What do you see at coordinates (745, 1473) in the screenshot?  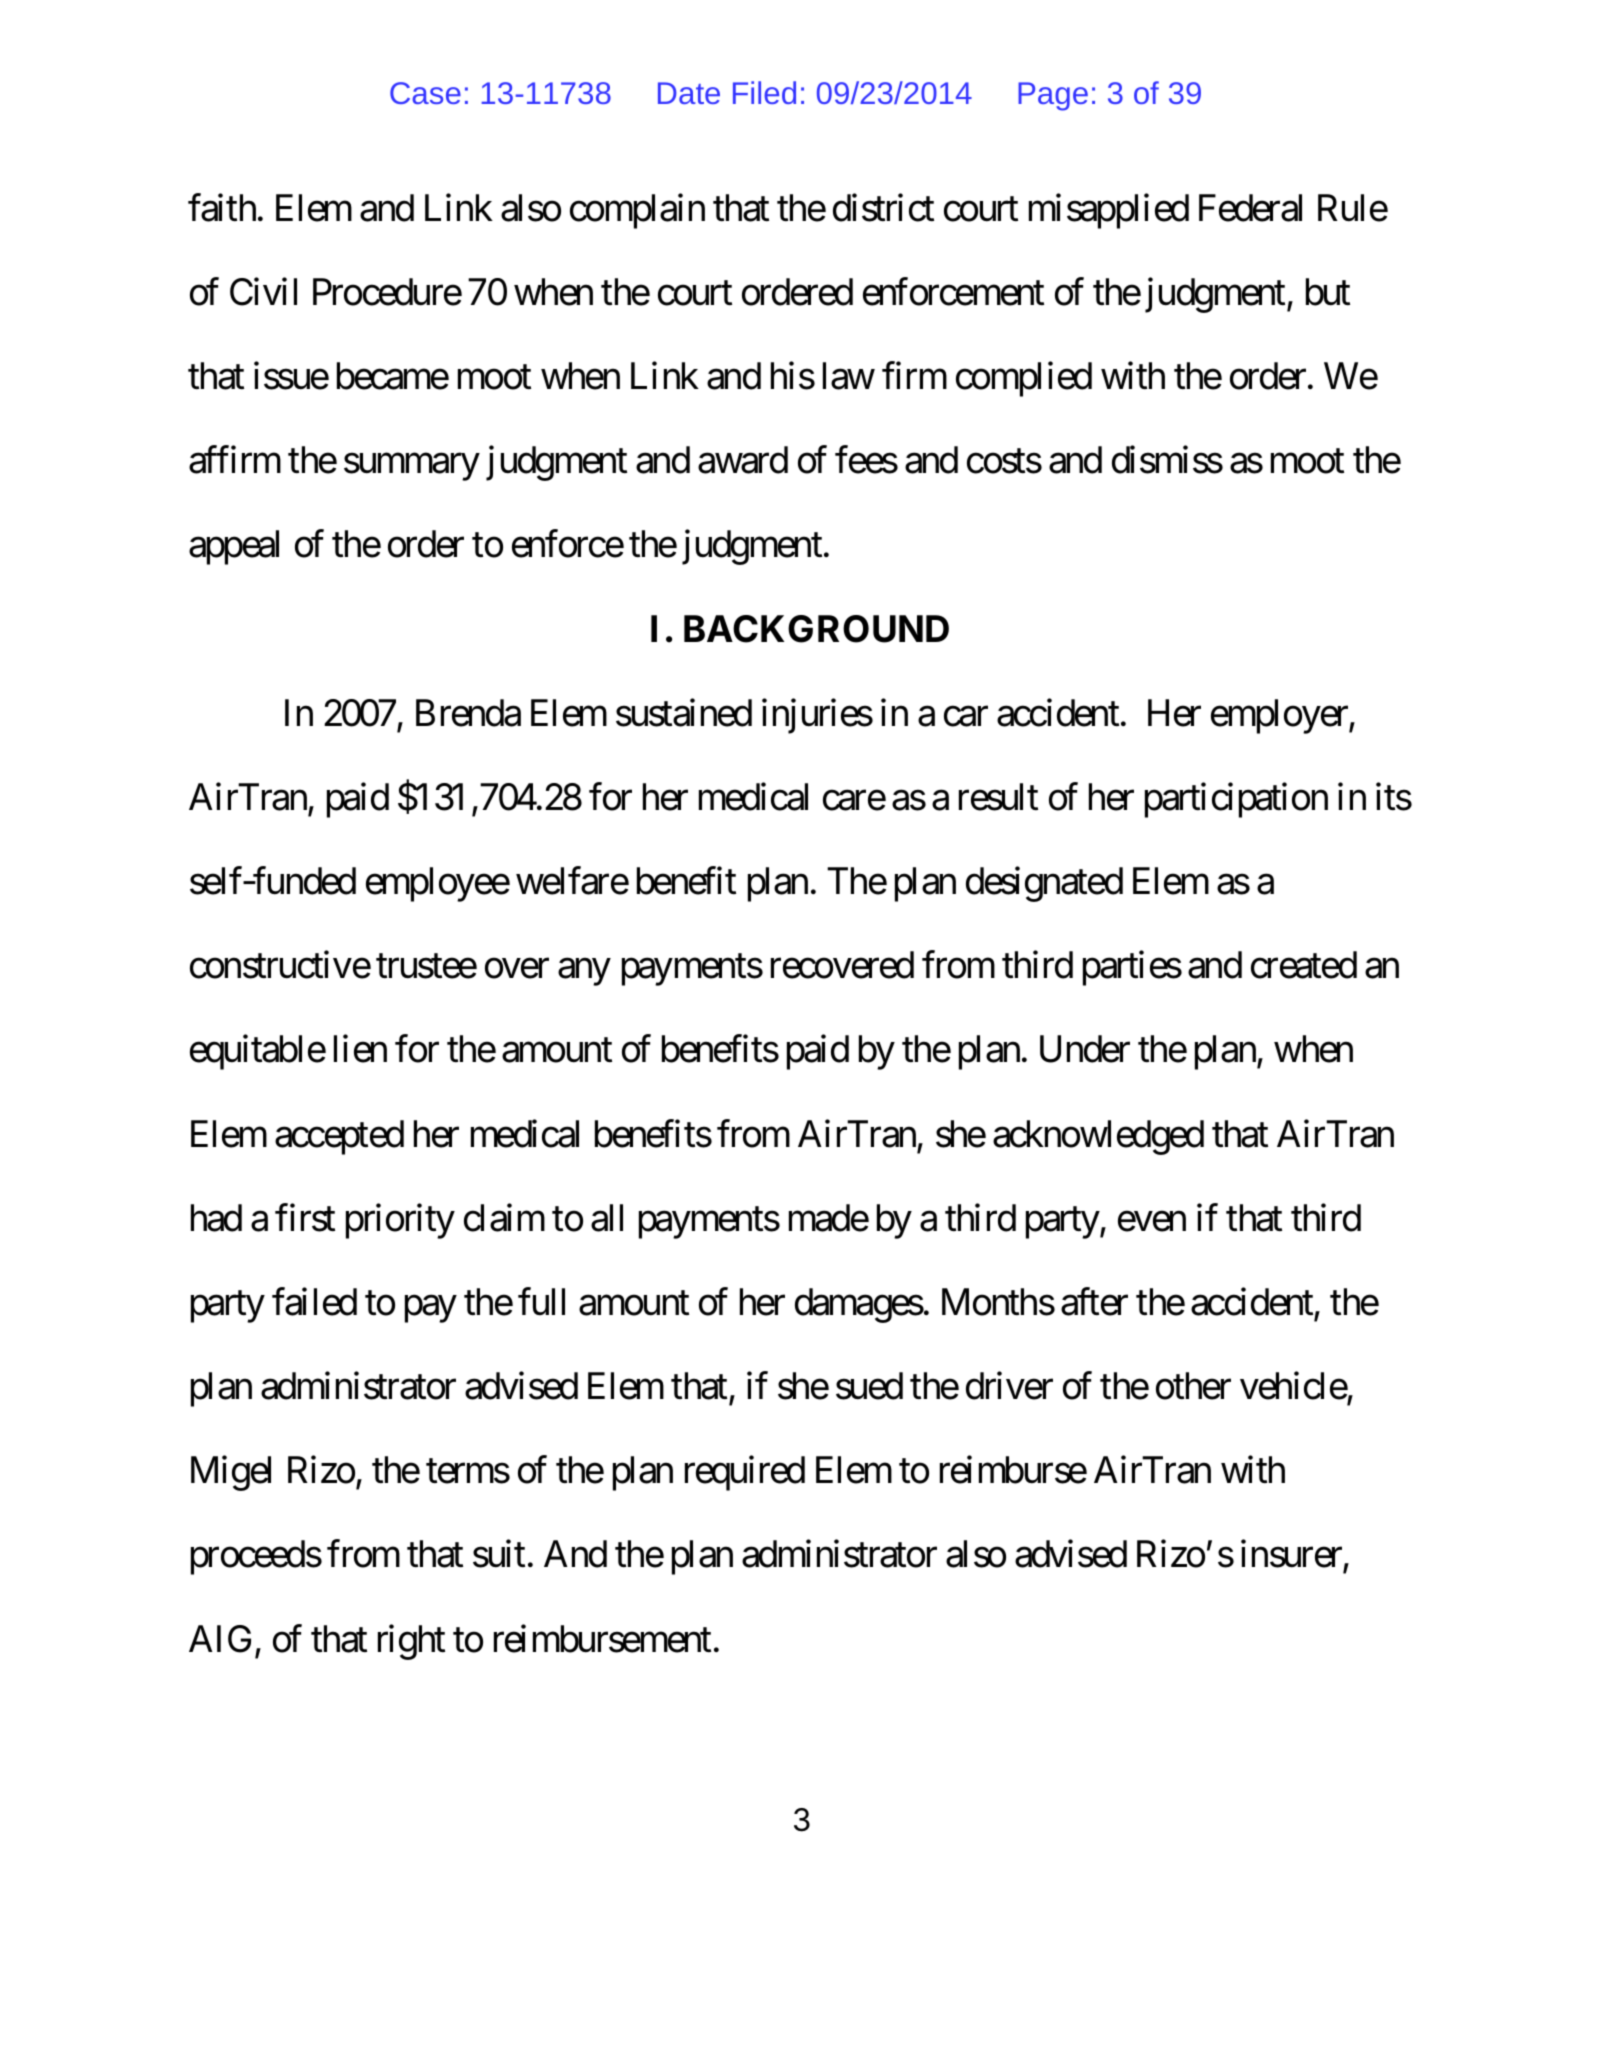 I see `required` at bounding box center [745, 1473].
